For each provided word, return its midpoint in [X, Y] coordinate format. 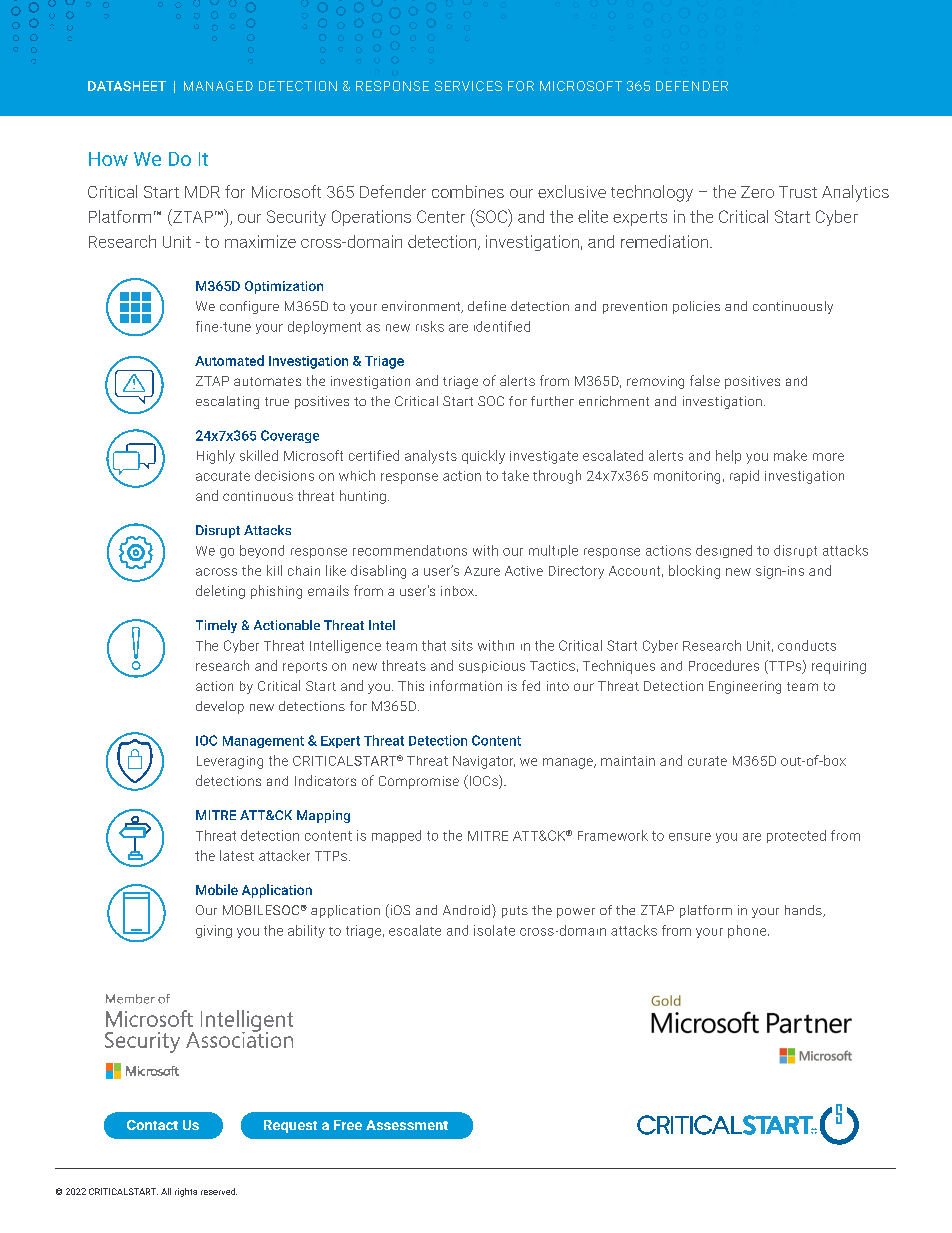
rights [186, 1192]
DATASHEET [127, 86]
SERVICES [468, 86]
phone [748, 931]
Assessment [407, 1125]
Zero [757, 192]
